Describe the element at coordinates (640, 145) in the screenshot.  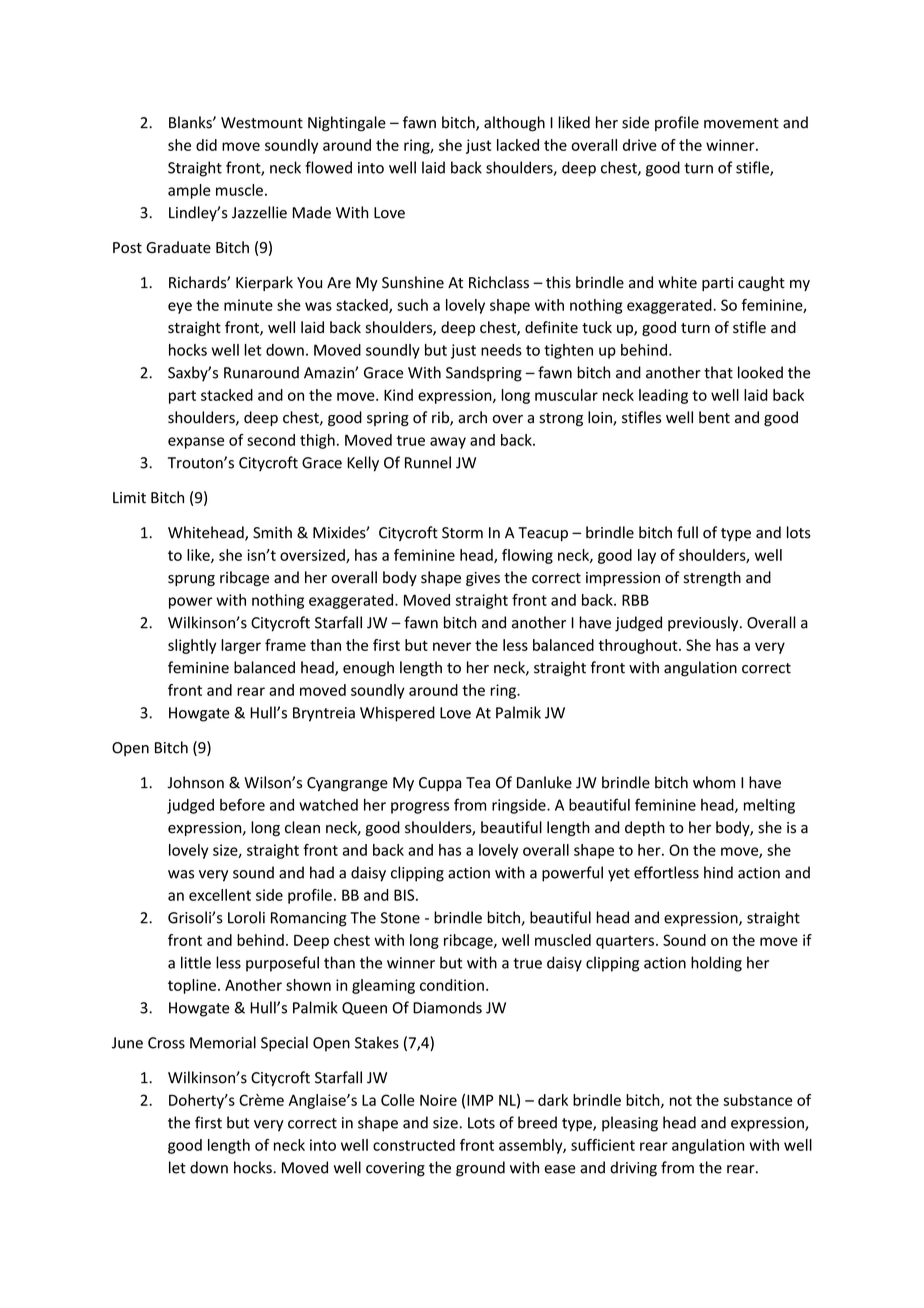
I see `drive` at that location.
